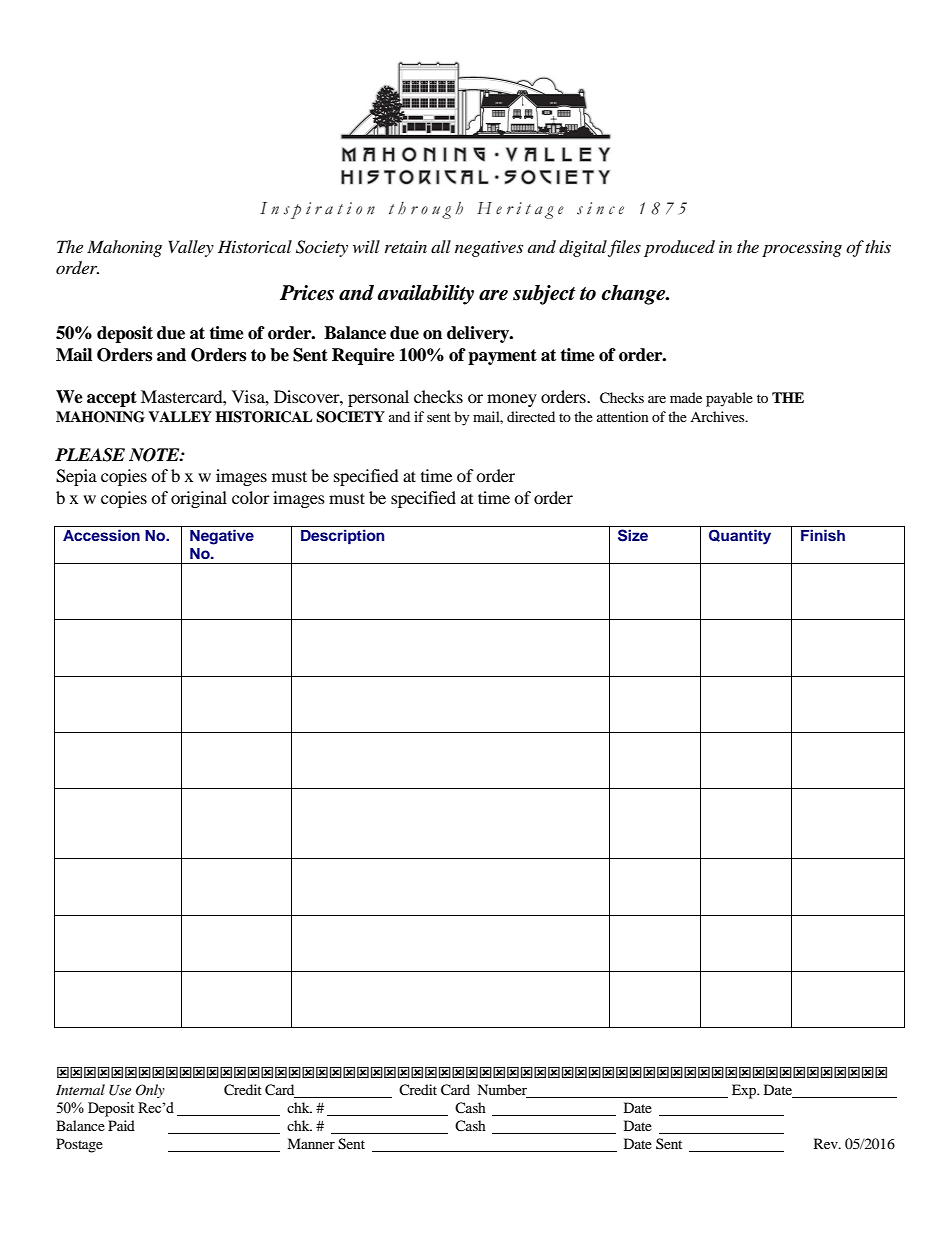 This document has height=1233, width=952. I want to click on Only, so click(150, 1091).
